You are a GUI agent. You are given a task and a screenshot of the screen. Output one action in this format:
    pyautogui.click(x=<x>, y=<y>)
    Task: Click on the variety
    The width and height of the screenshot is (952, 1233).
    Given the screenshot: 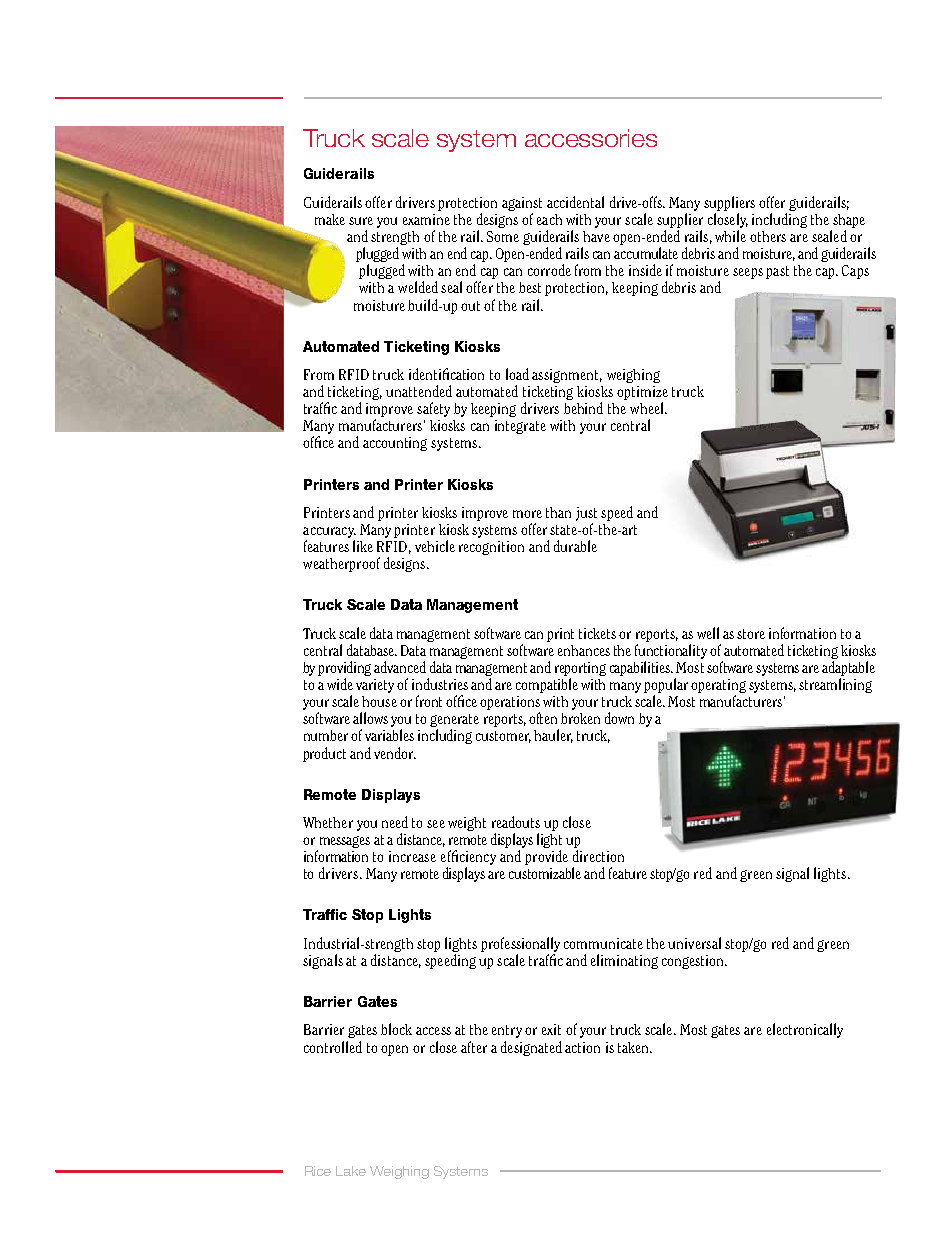 What is the action you would take?
    pyautogui.click(x=375, y=686)
